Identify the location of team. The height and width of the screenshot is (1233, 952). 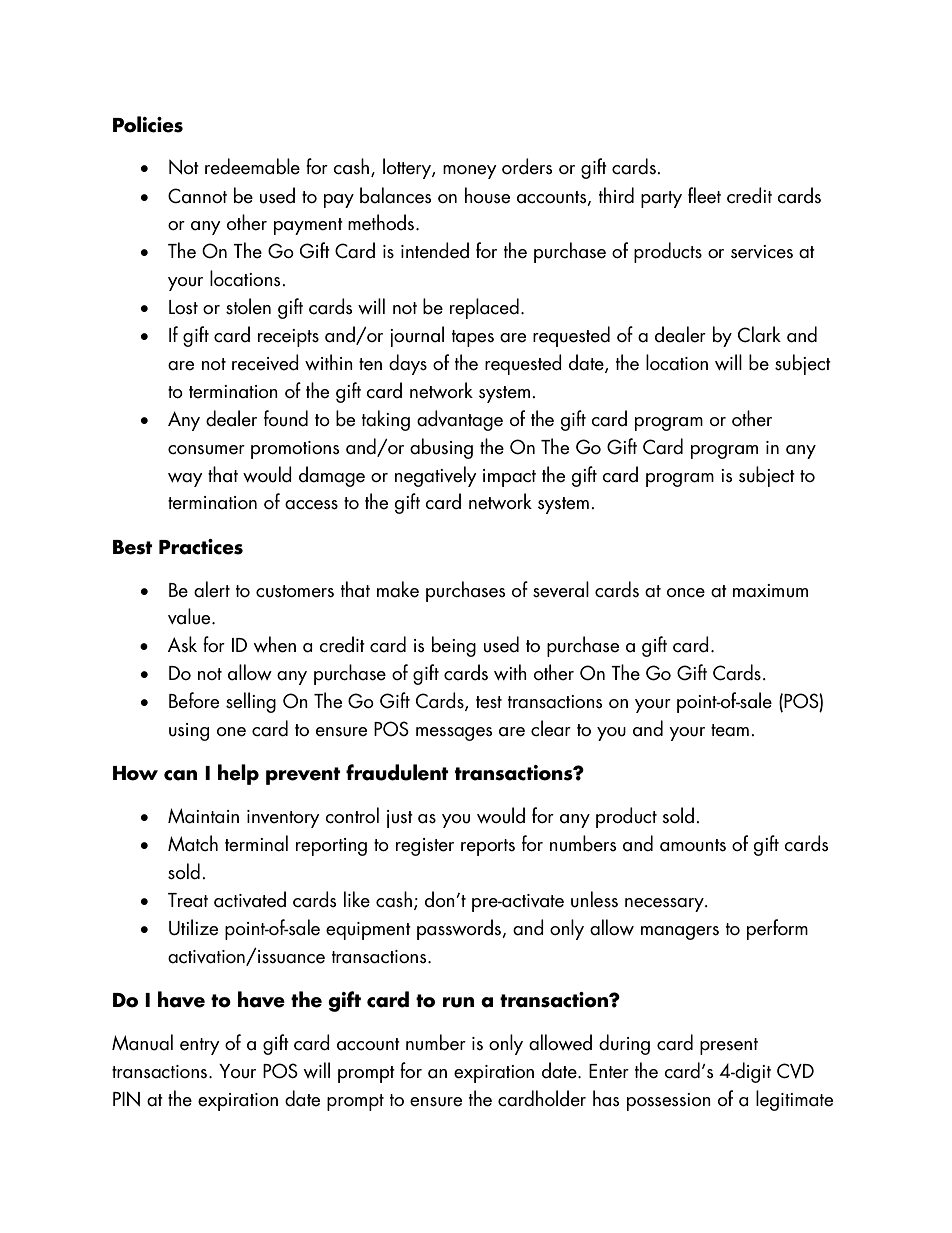
(730, 730).
